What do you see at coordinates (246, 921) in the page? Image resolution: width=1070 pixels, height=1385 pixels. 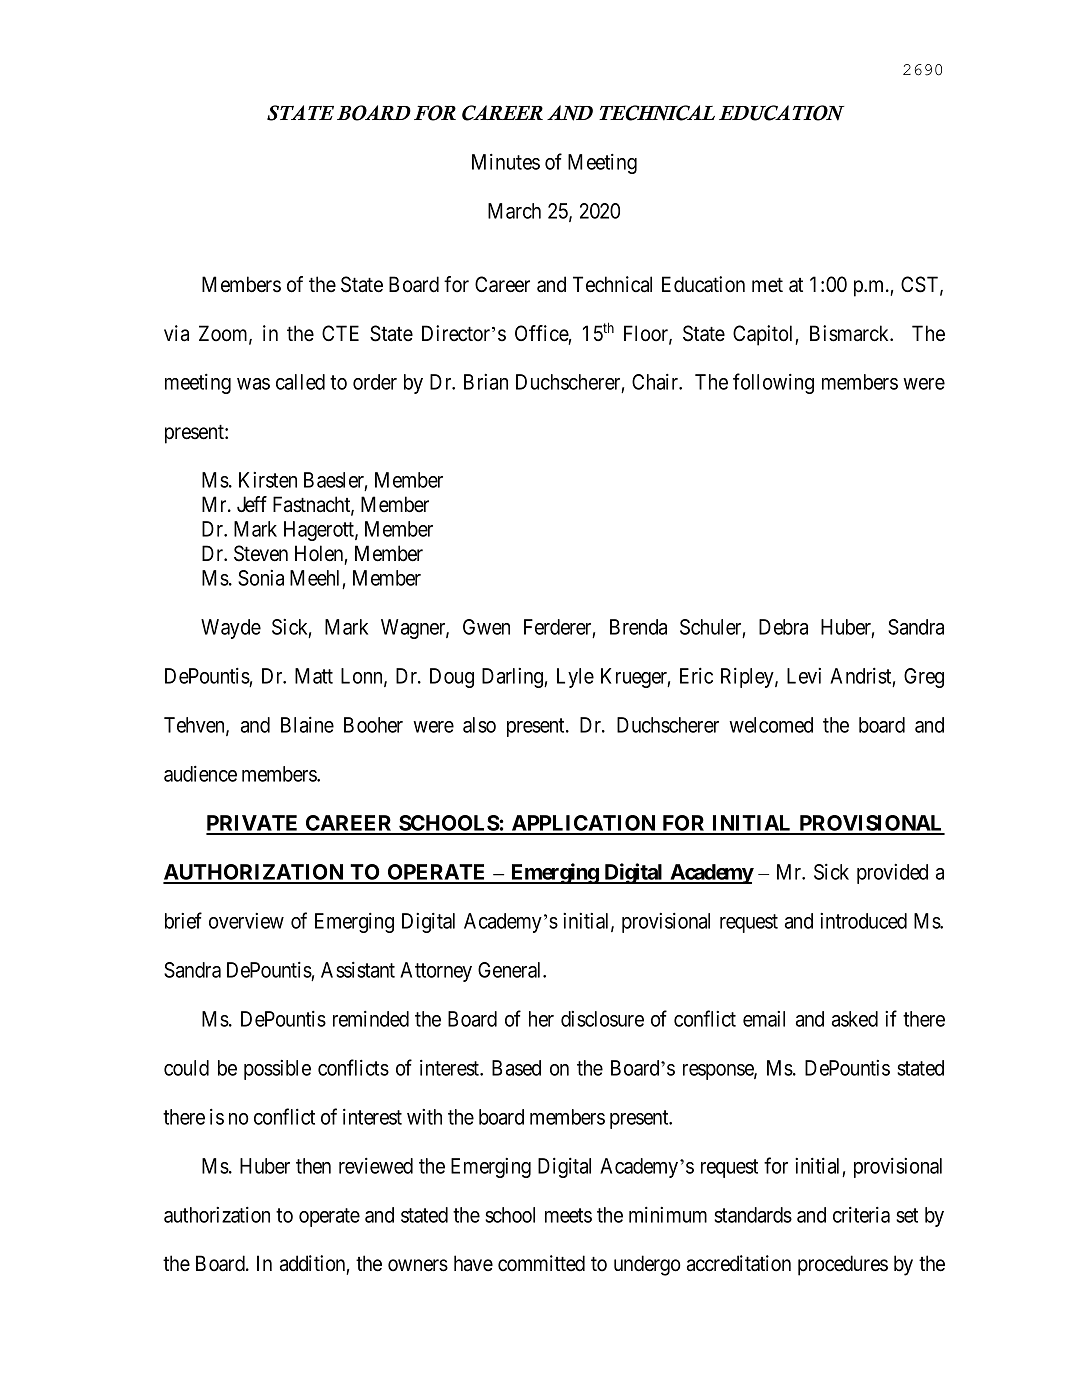 I see `overview` at bounding box center [246, 921].
